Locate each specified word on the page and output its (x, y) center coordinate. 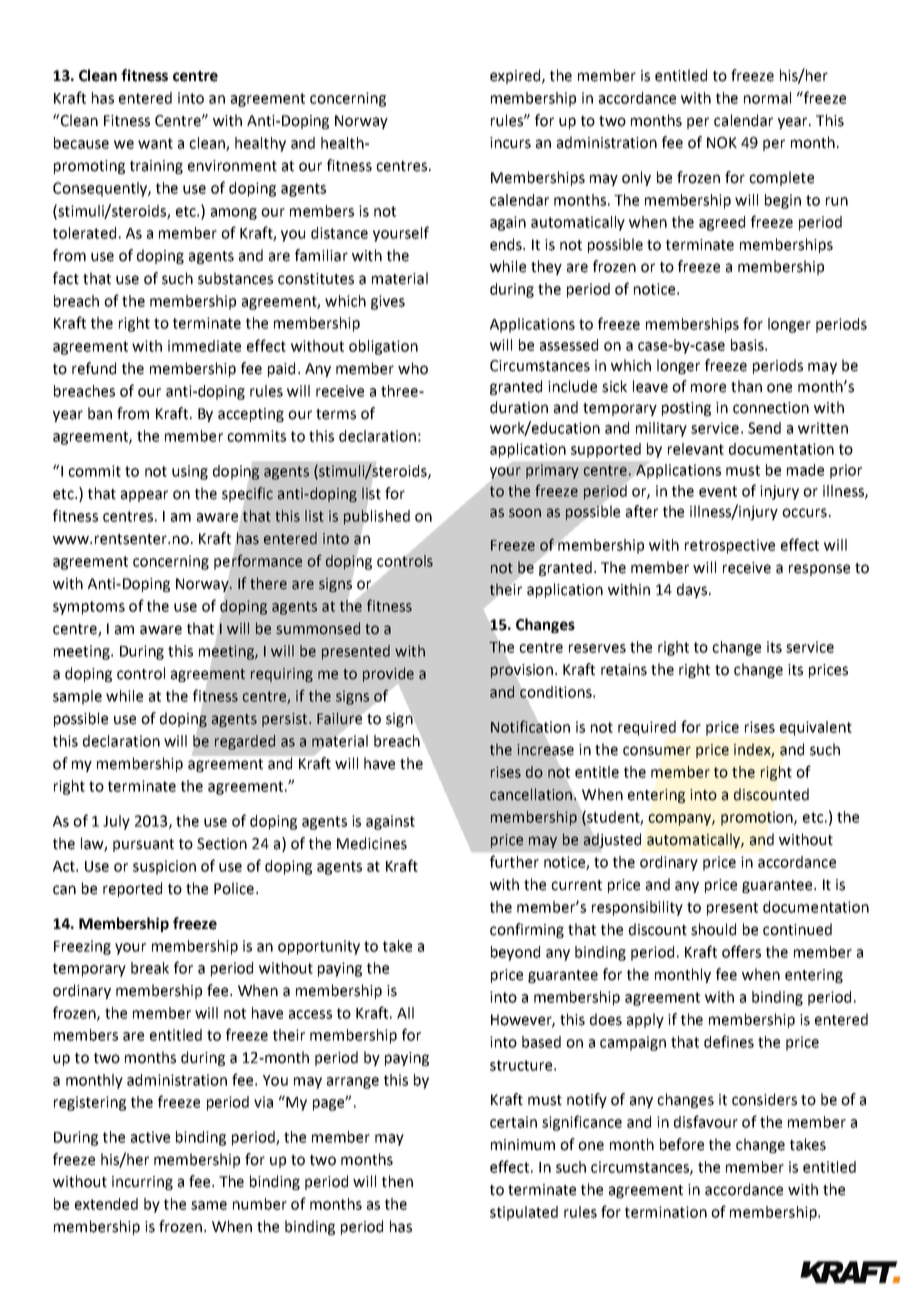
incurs (510, 143)
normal (767, 98)
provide (388, 674)
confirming (527, 930)
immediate (204, 346)
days (692, 590)
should (713, 929)
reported (132, 889)
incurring (142, 1183)
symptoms (89, 608)
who (413, 368)
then (397, 1181)
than (746, 386)
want (155, 143)
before (682, 1144)
